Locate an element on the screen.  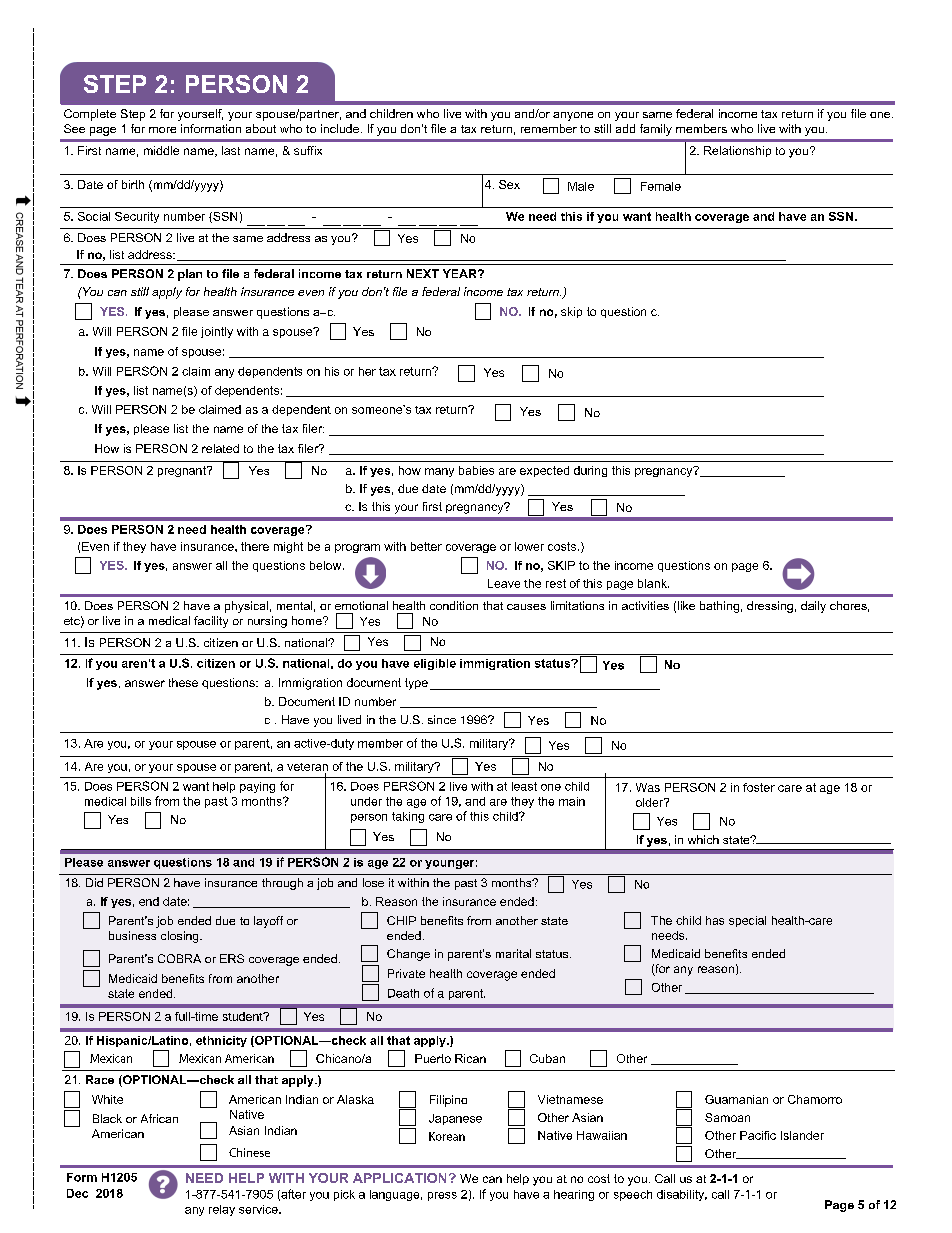
pregnant is located at coordinates (183, 471).
